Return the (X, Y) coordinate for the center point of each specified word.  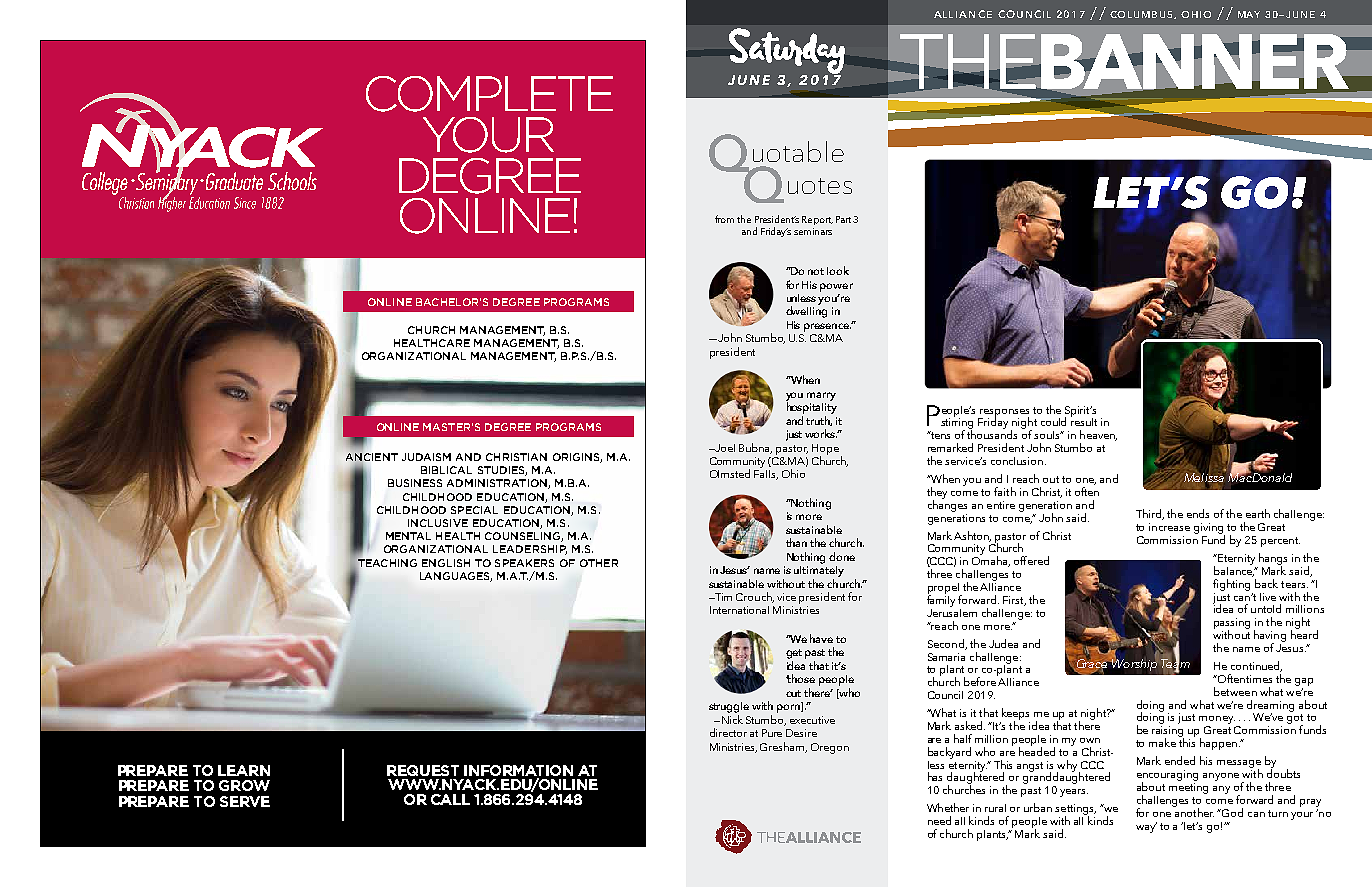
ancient (372, 457)
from (724, 219)
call (450, 799)
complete (489, 94)
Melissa (1204, 478)
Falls (766, 473)
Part (843, 219)
